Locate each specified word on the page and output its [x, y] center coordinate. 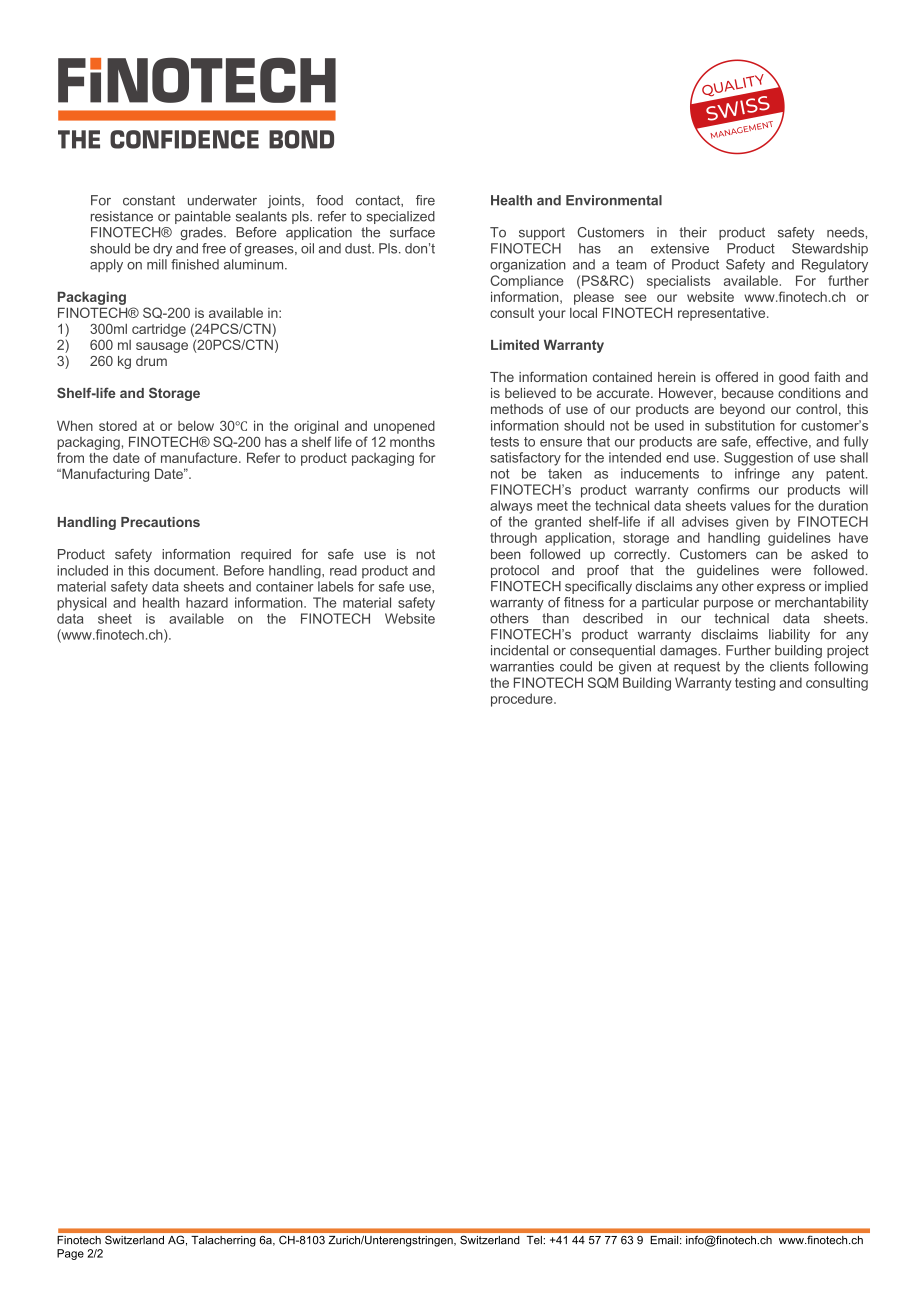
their [693, 232]
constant [149, 200]
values [750, 505]
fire [425, 200]
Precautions [160, 522]
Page [70, 1254]
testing [755, 684]
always [511, 507]
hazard [207, 602]
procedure [523, 700]
